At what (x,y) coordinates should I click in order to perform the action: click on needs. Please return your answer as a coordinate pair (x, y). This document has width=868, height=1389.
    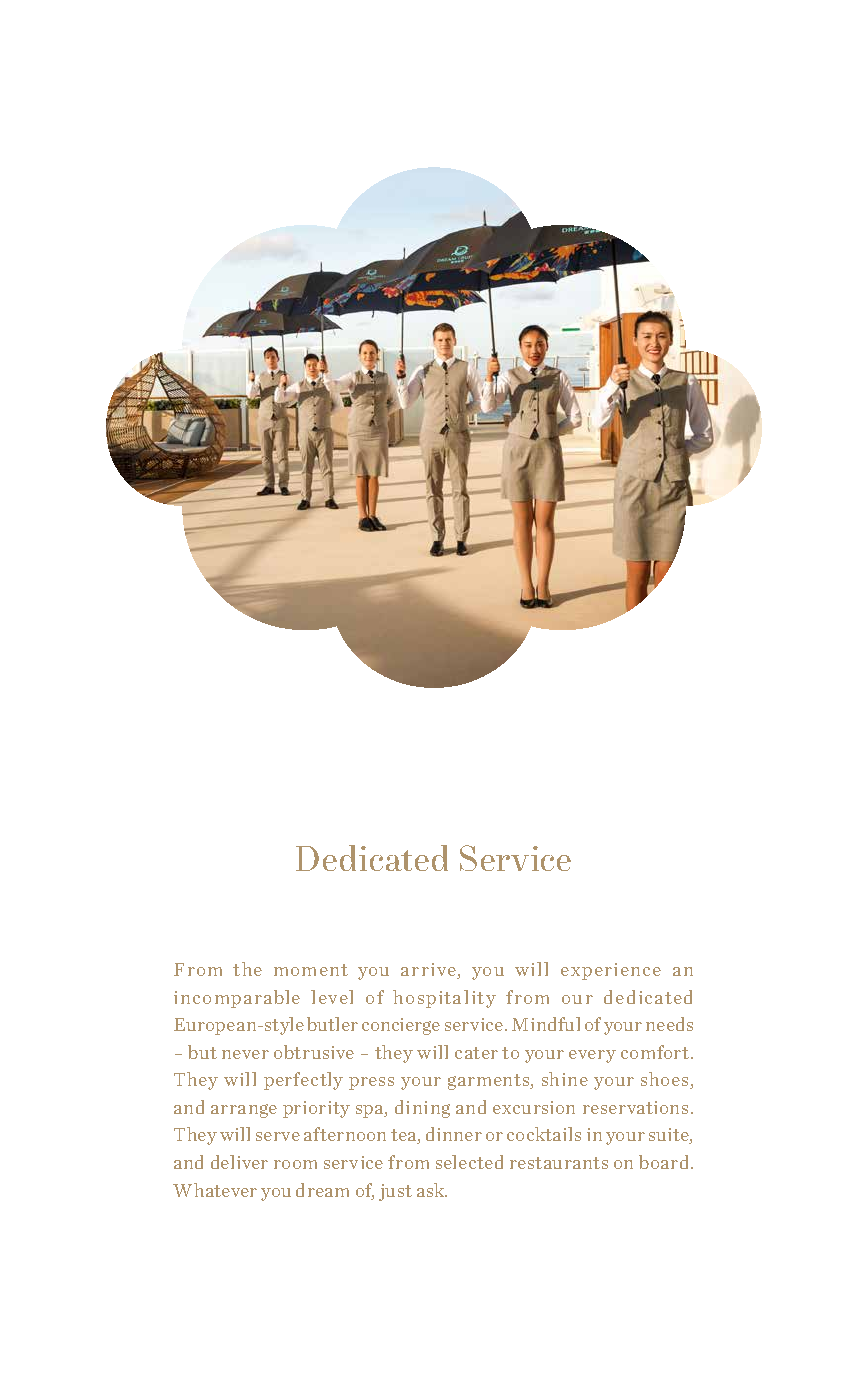
    Looking at the image, I should click on (669, 1024).
